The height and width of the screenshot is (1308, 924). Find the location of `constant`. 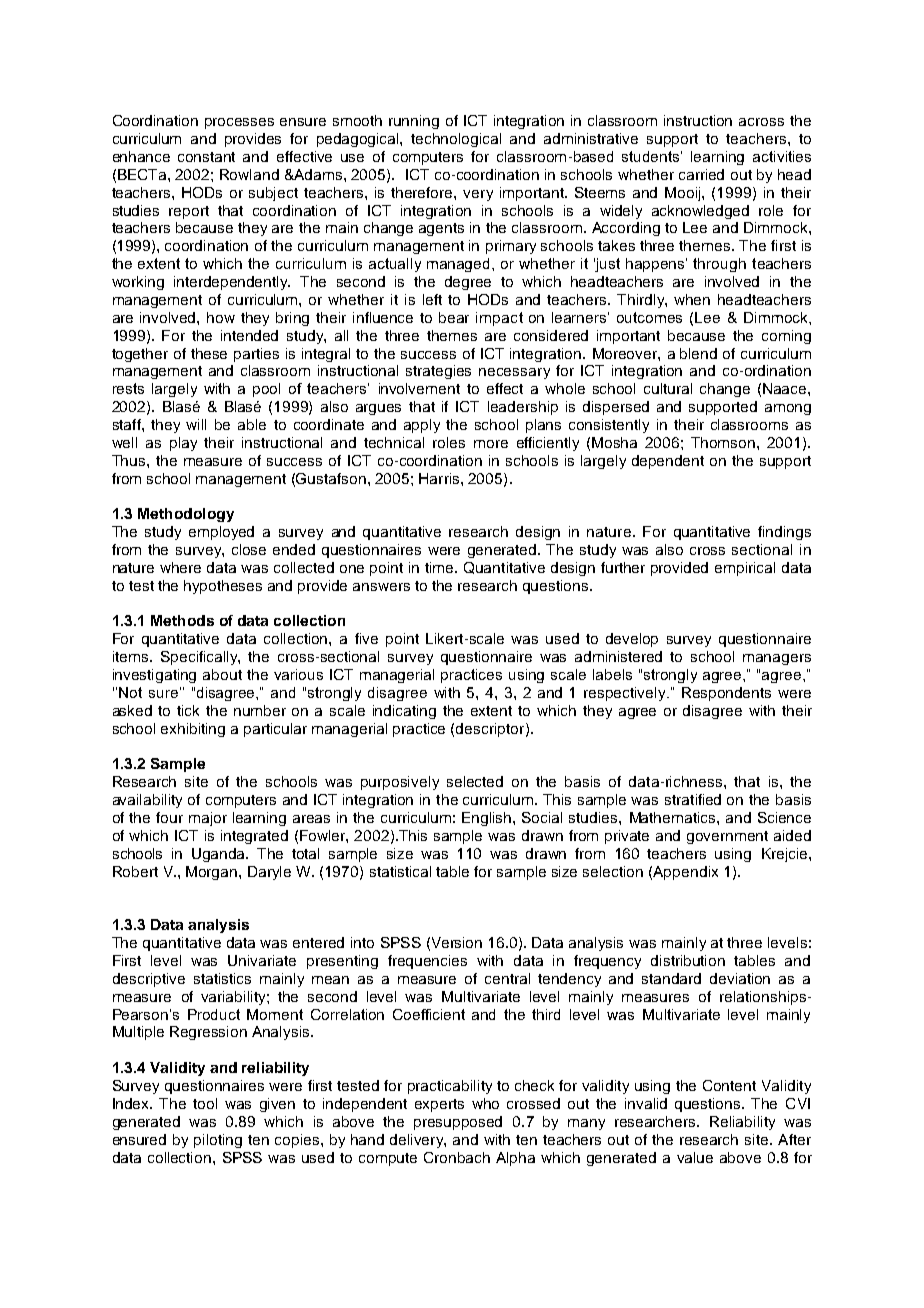

constant is located at coordinates (206, 157).
